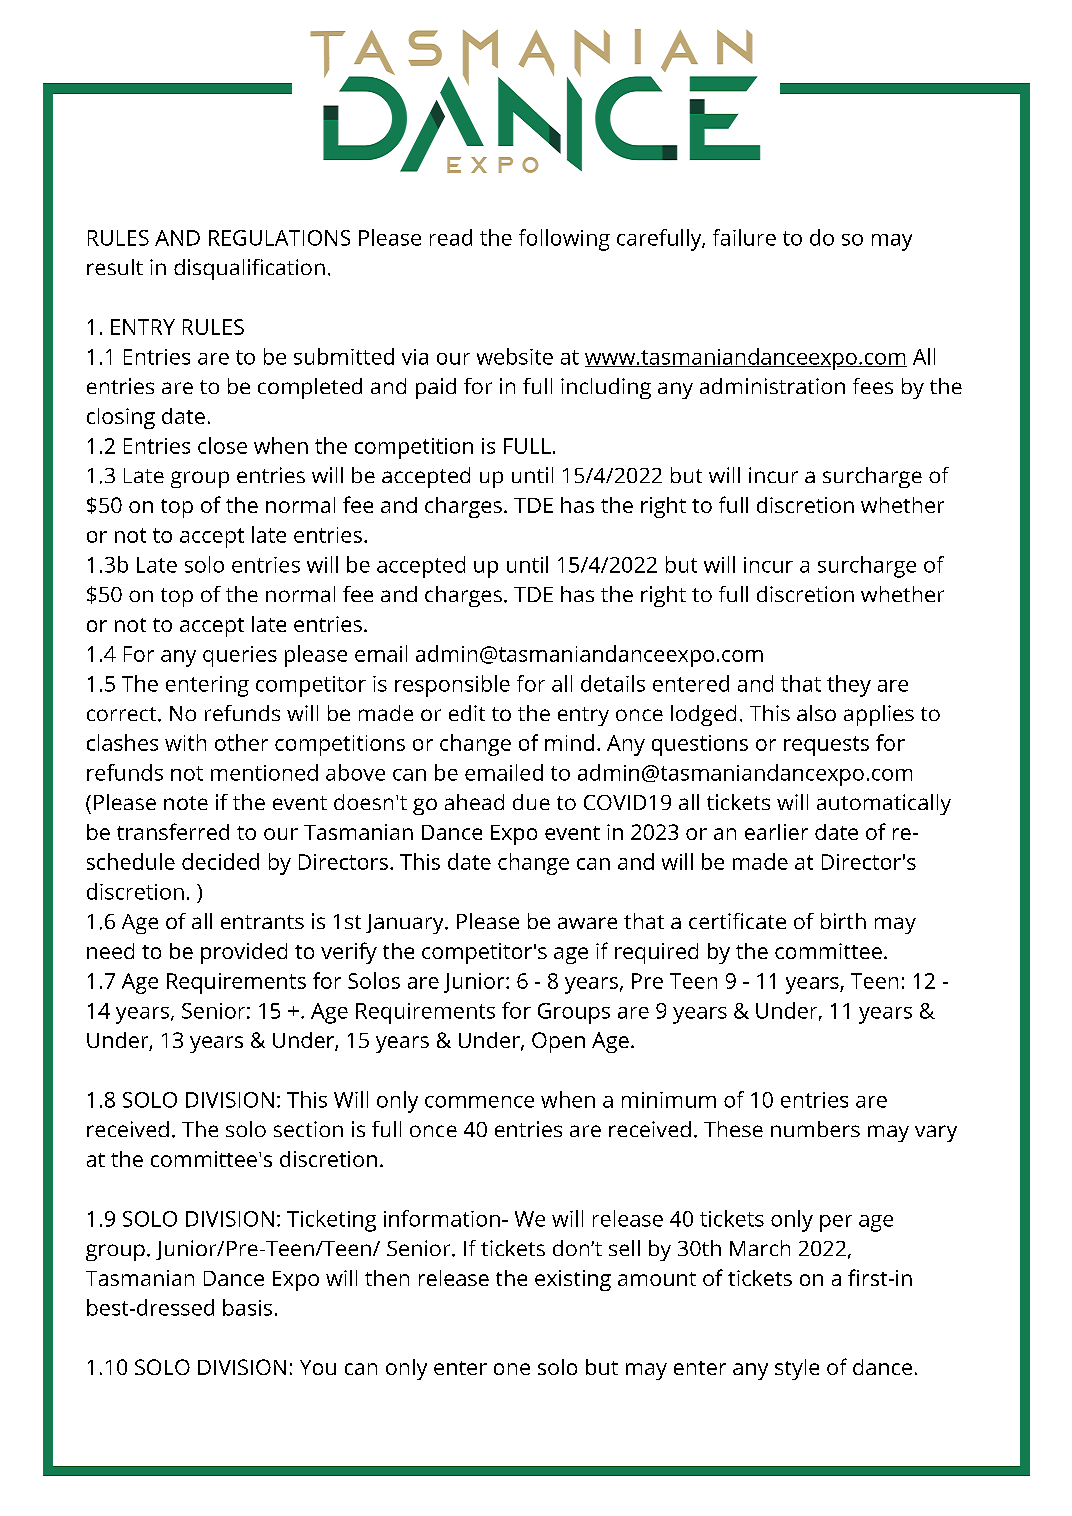 This image has height=1516, width=1072. Describe the element at coordinates (452, 686) in the image. I see `responsible` at that location.
